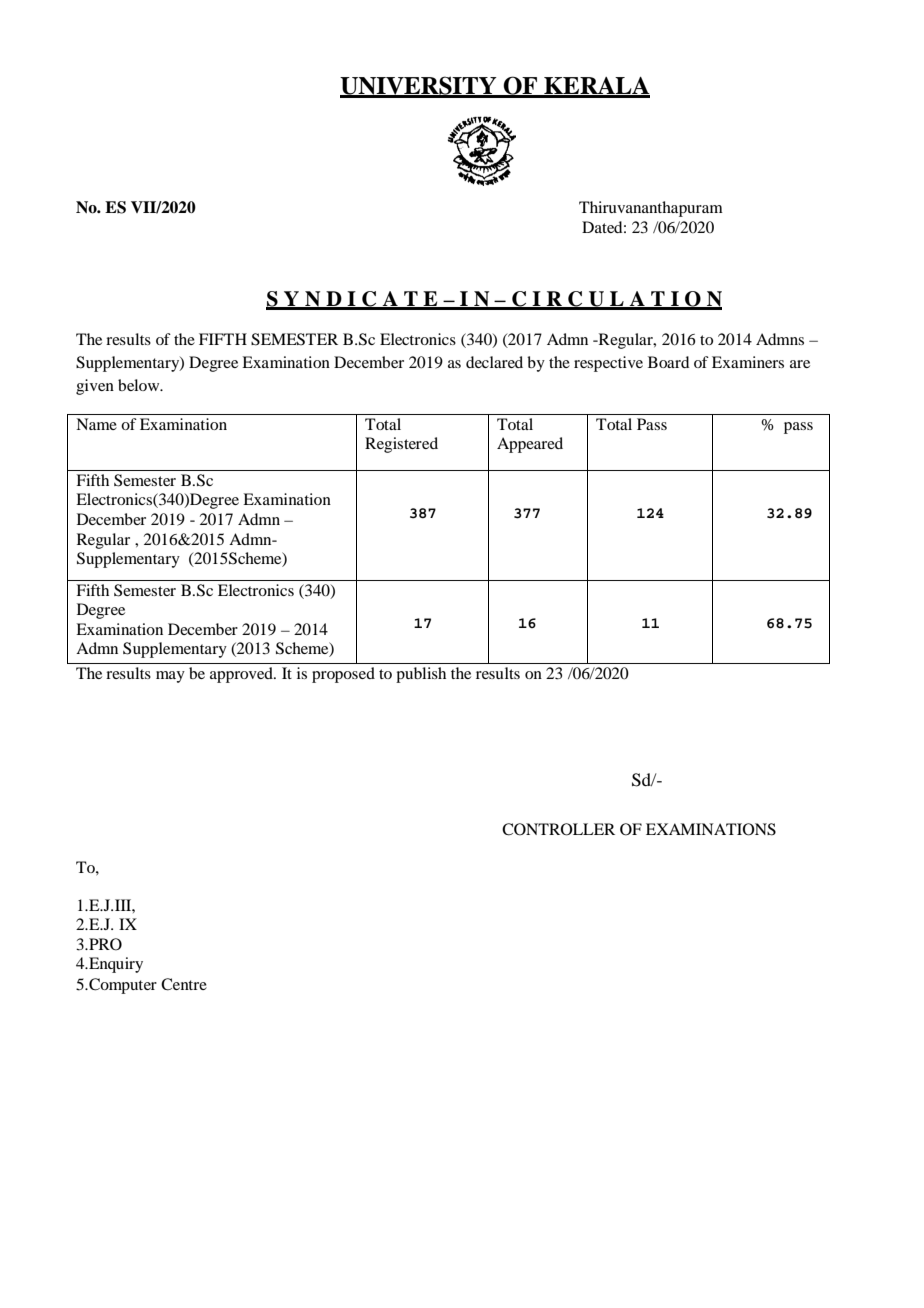  Describe the element at coordinates (401, 445) in the document. I see `Registered` at that location.
